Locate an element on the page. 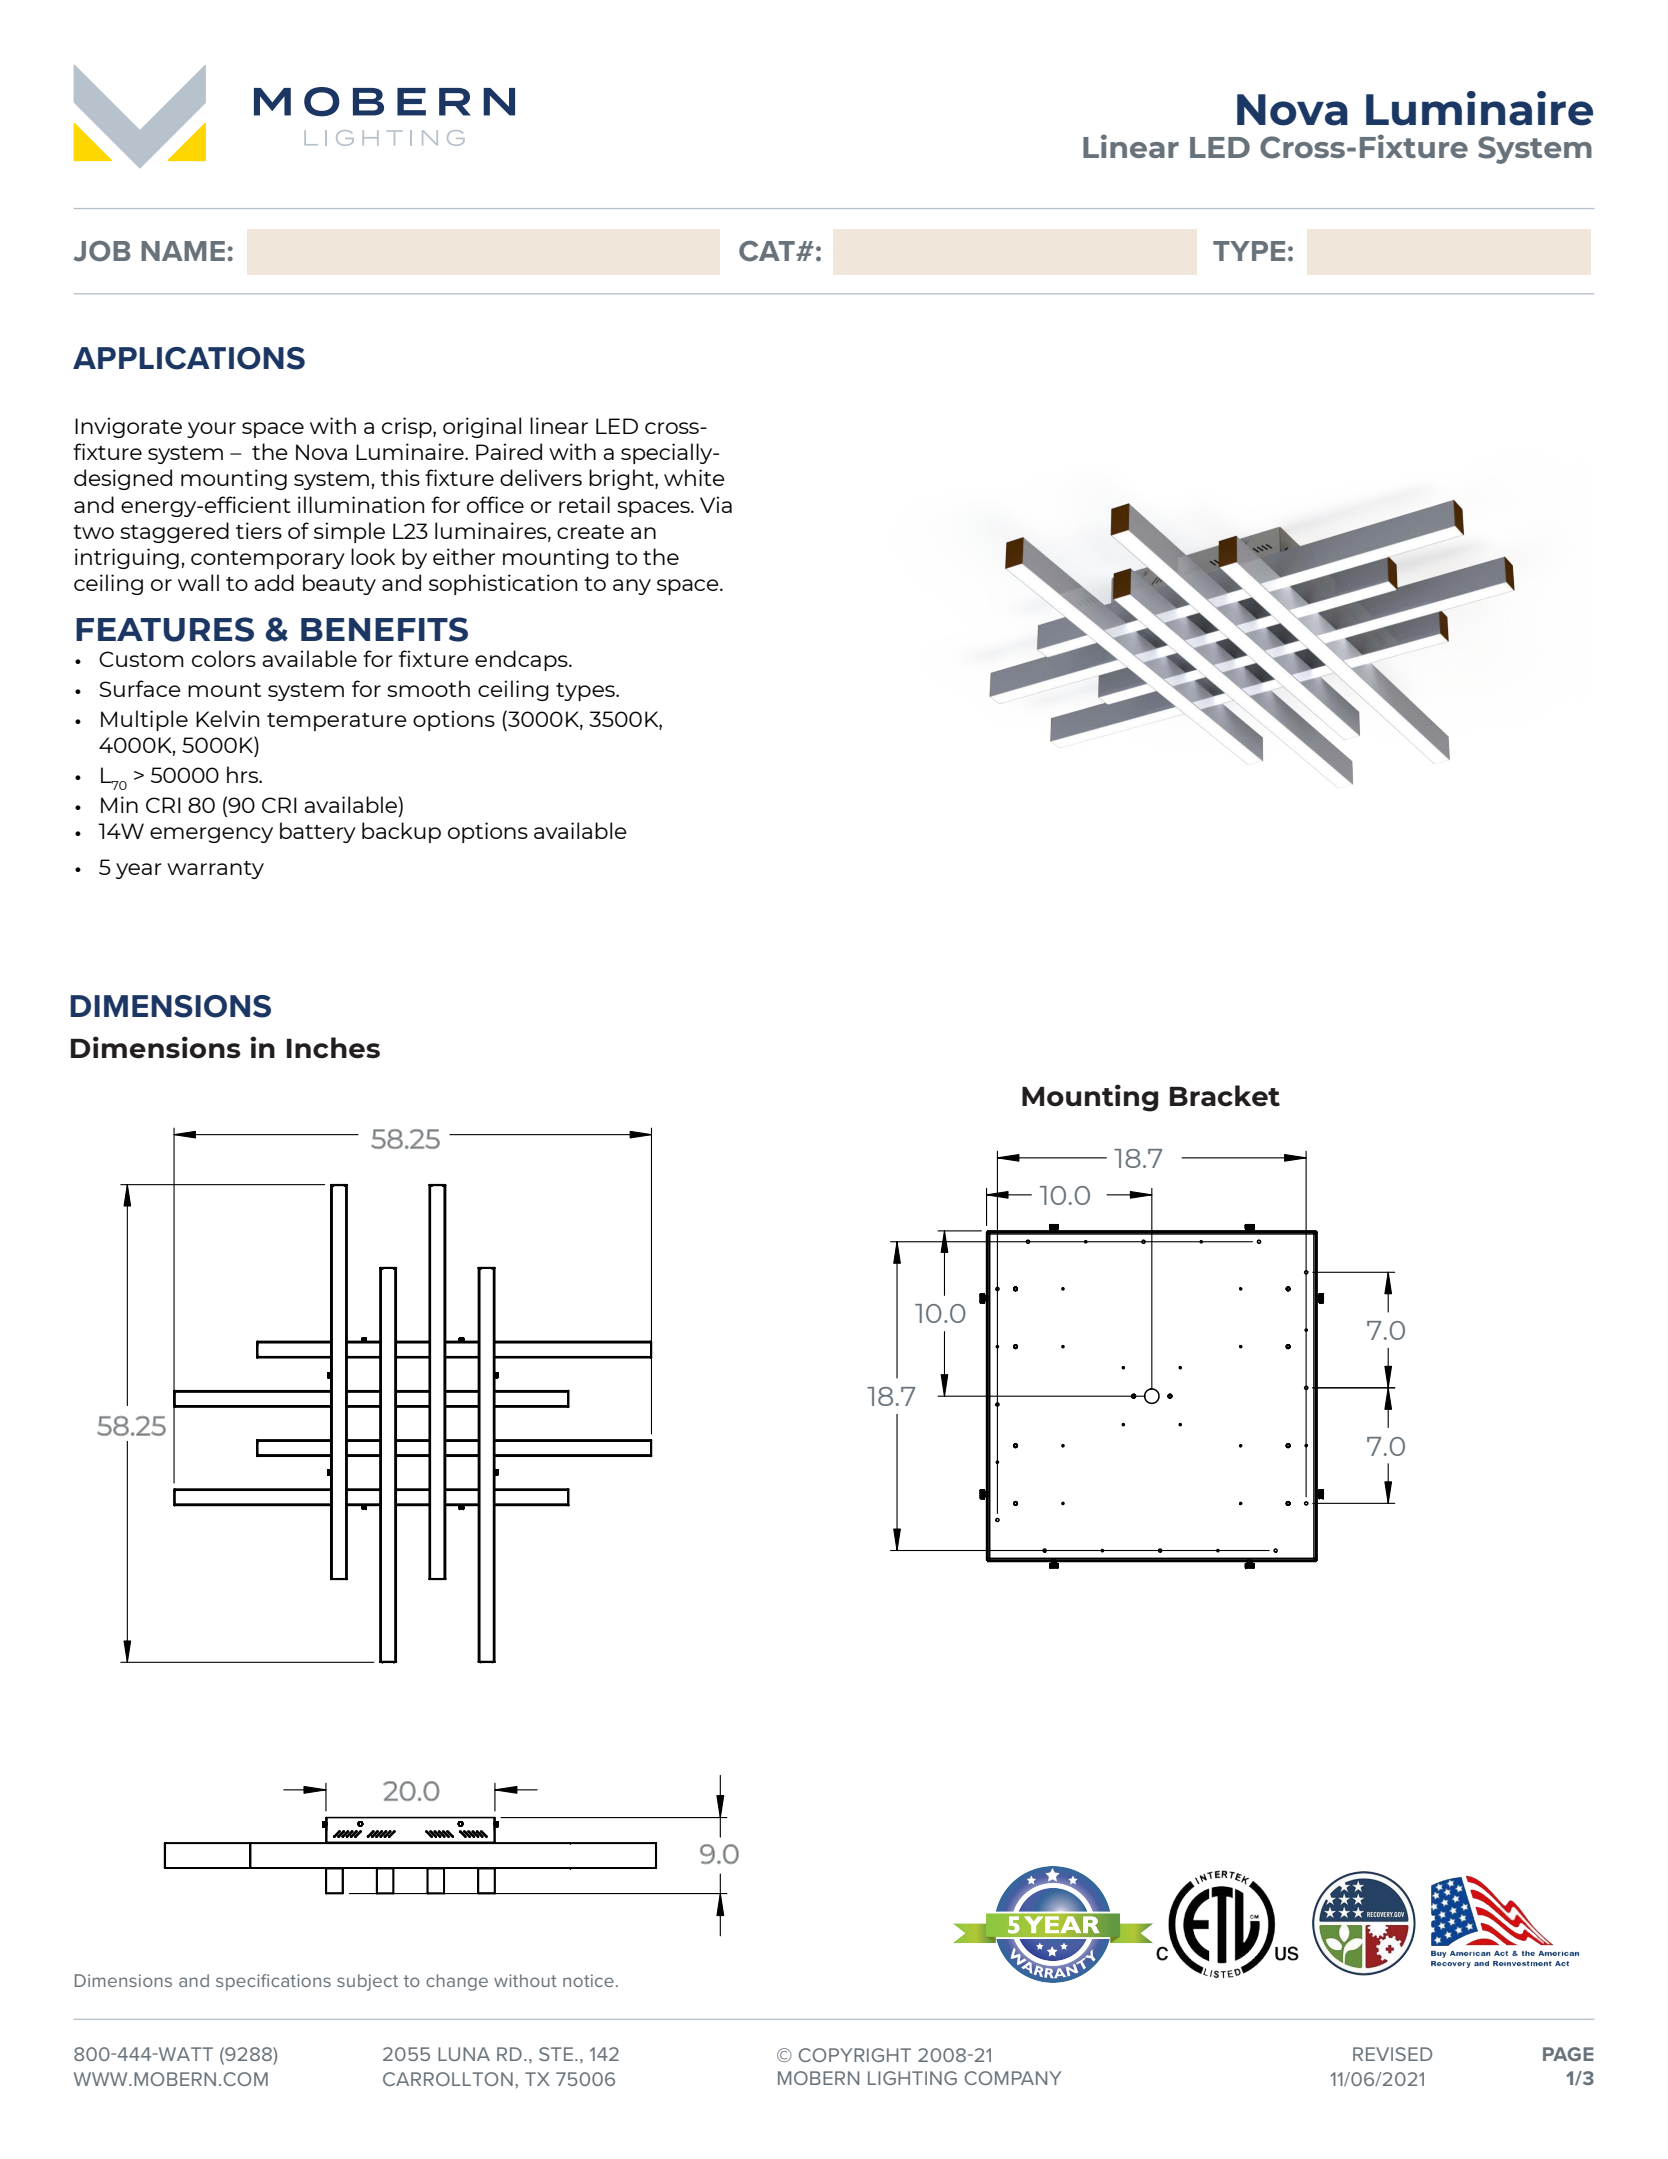  Via is located at coordinates (716, 504).
